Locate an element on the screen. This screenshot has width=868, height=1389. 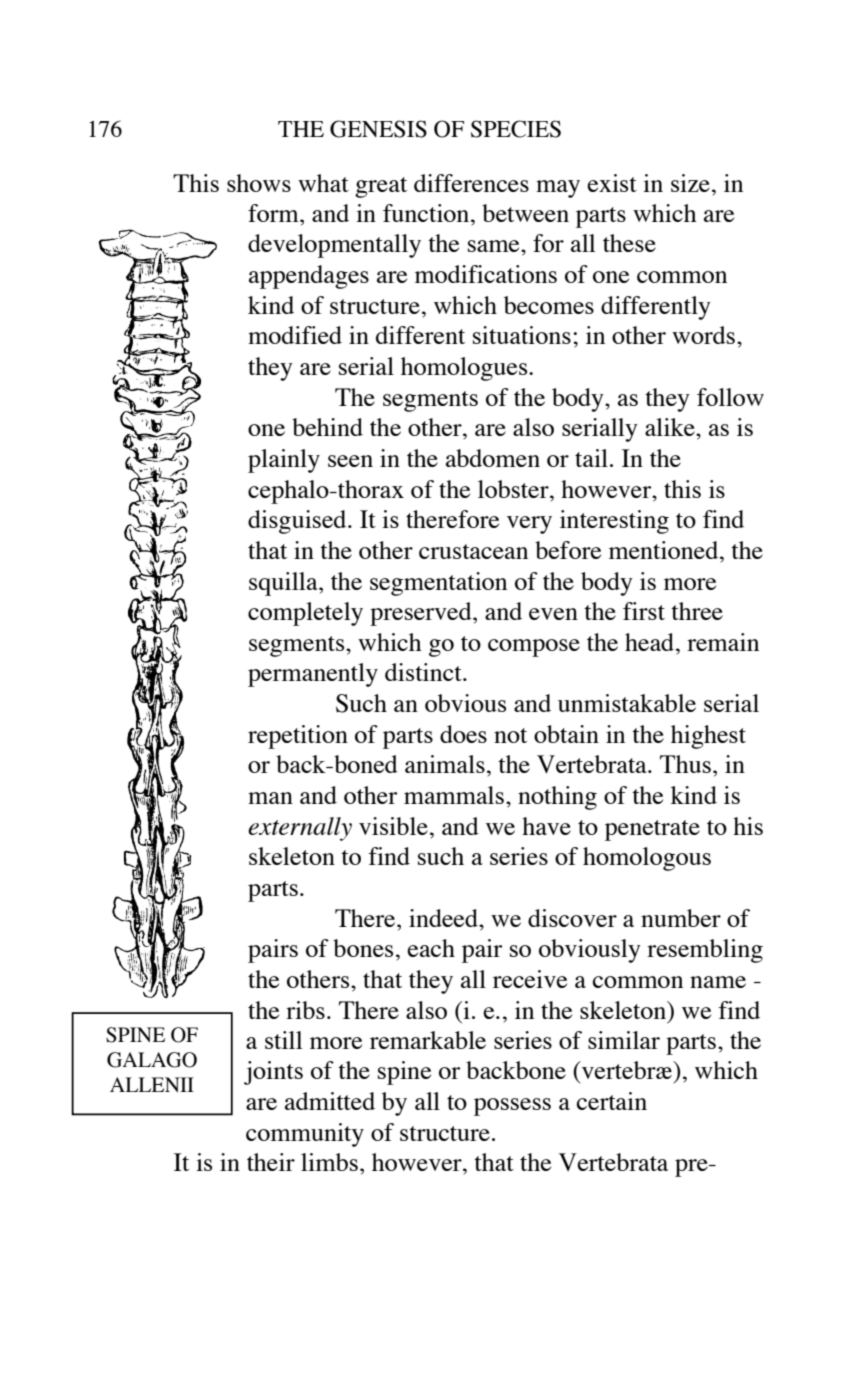
alike is located at coordinates (671, 427).
